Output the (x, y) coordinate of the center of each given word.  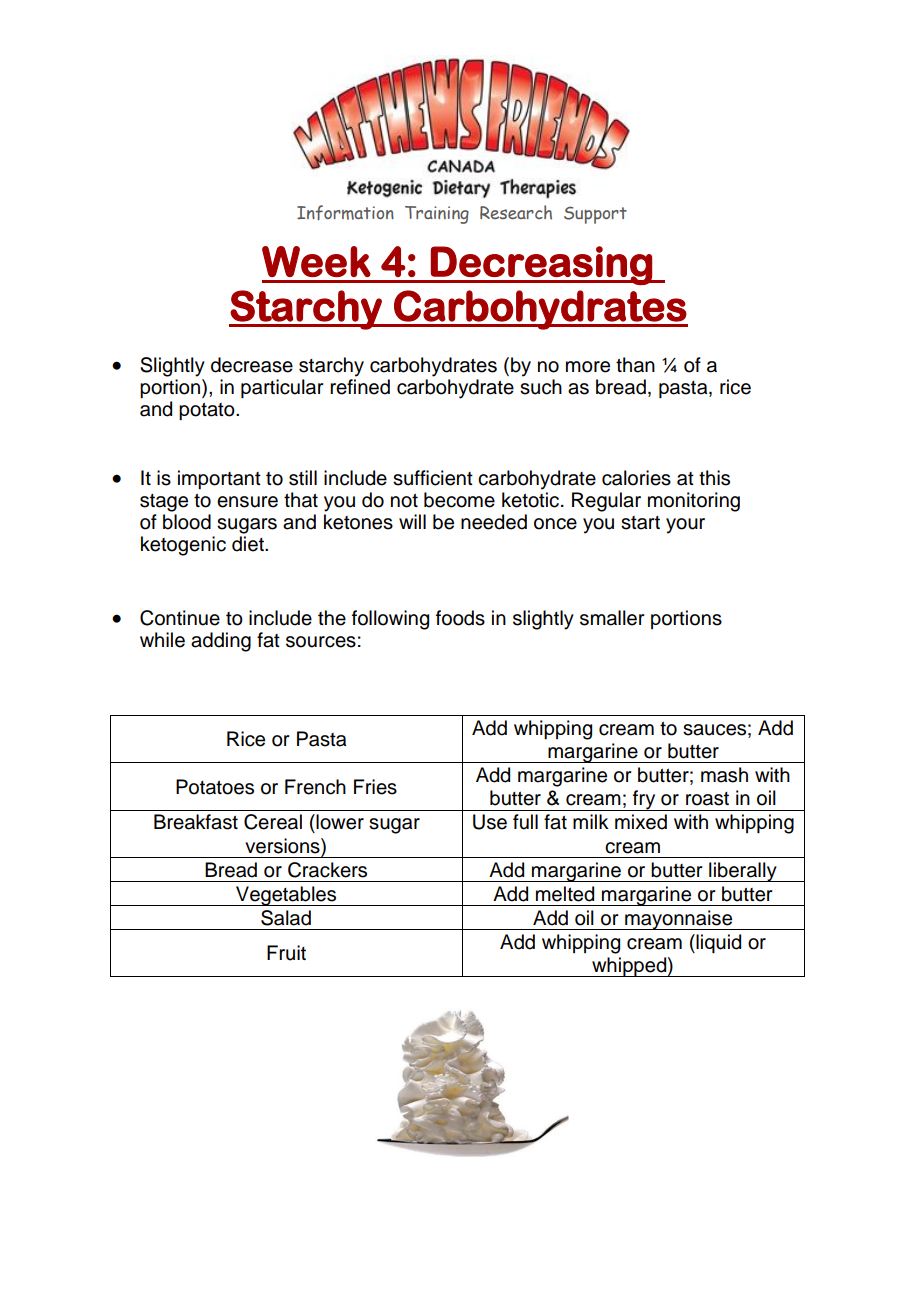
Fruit (286, 953)
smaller (612, 618)
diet (249, 544)
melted (565, 894)
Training (437, 215)
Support (595, 215)
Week (316, 261)
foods (460, 618)
